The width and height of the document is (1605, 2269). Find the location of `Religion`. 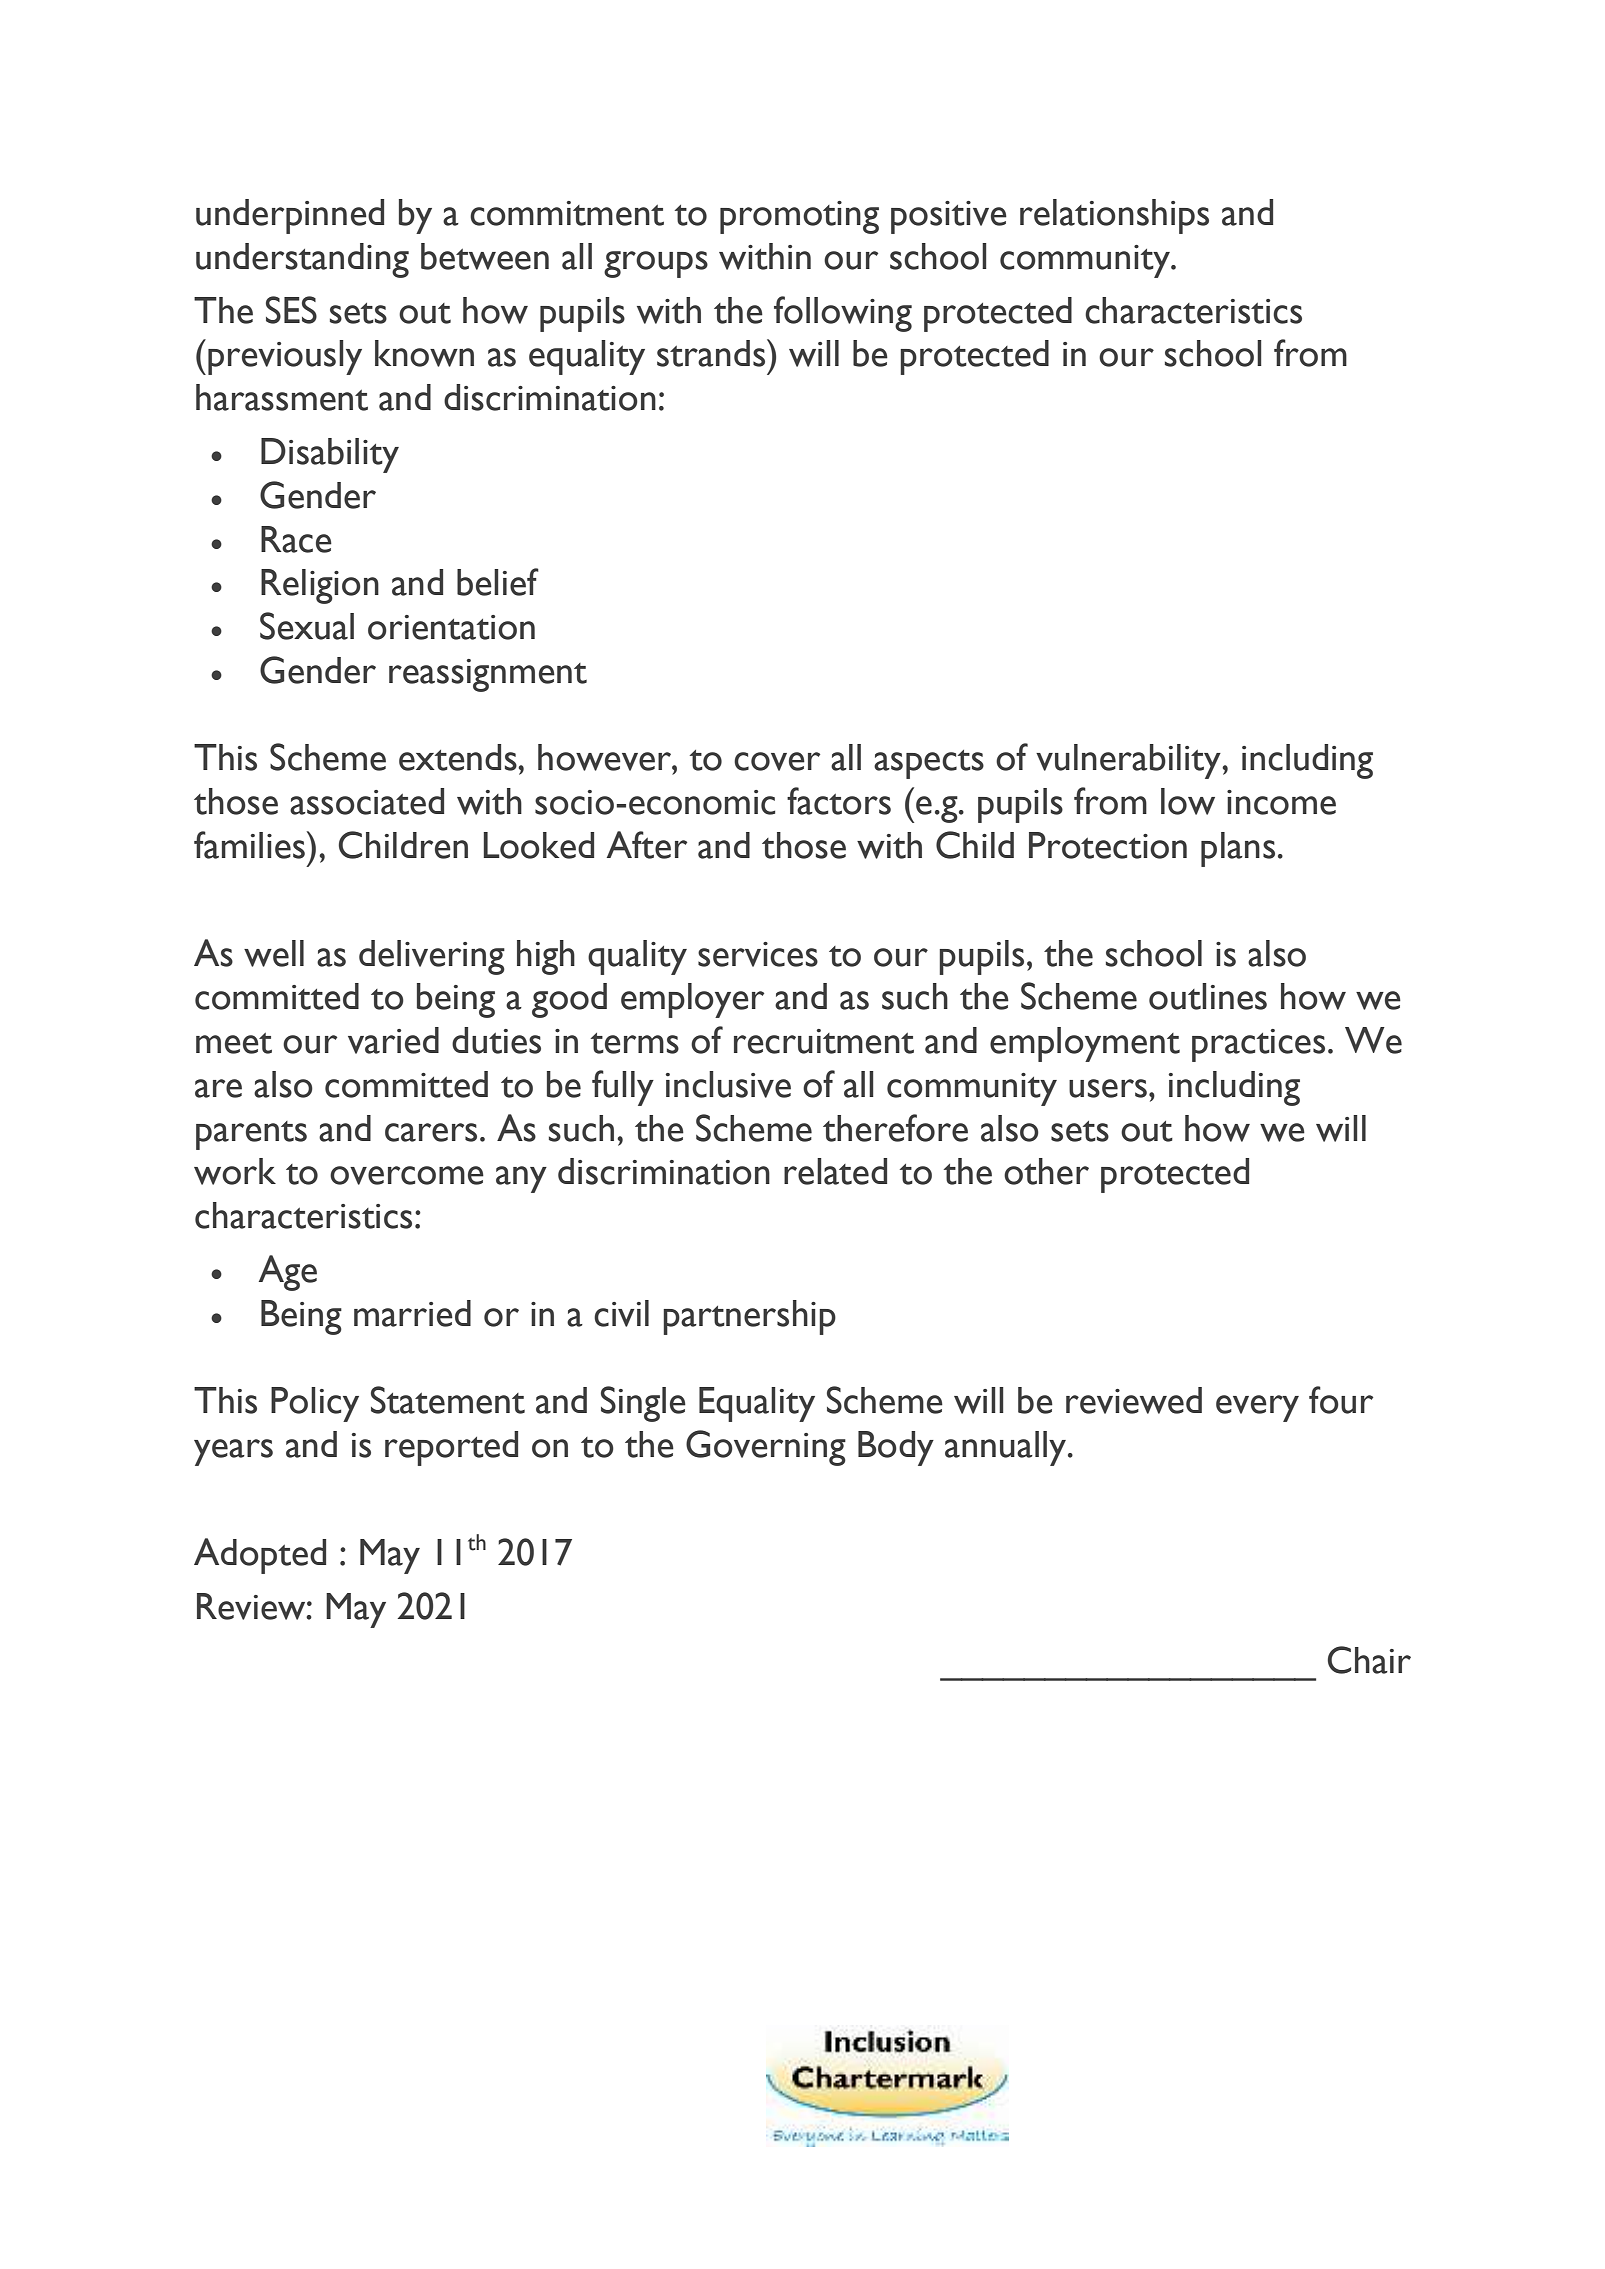

Religion is located at coordinates (320, 586).
